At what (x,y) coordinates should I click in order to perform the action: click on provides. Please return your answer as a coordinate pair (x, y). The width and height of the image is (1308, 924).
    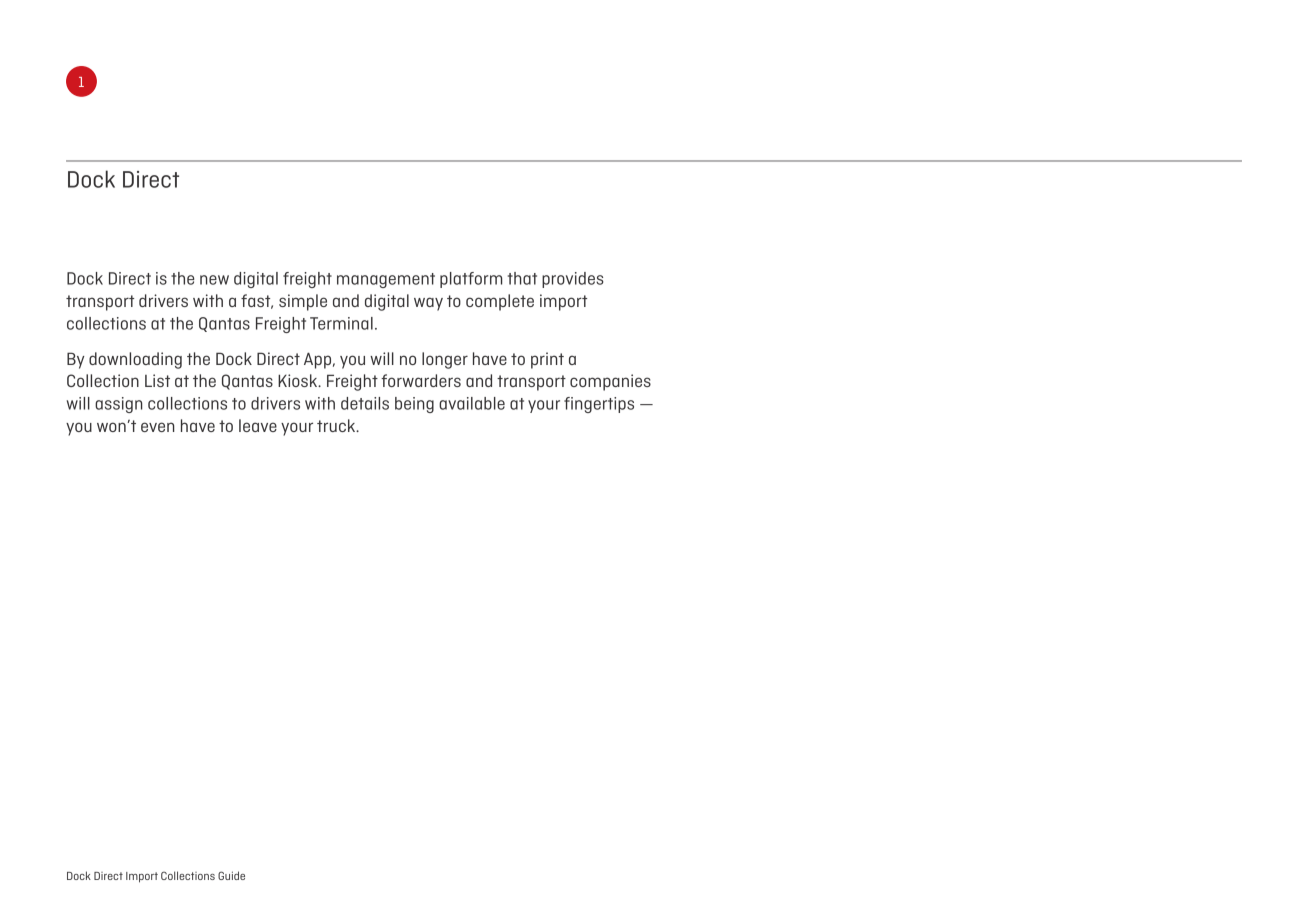
    Looking at the image, I should click on (573, 280).
